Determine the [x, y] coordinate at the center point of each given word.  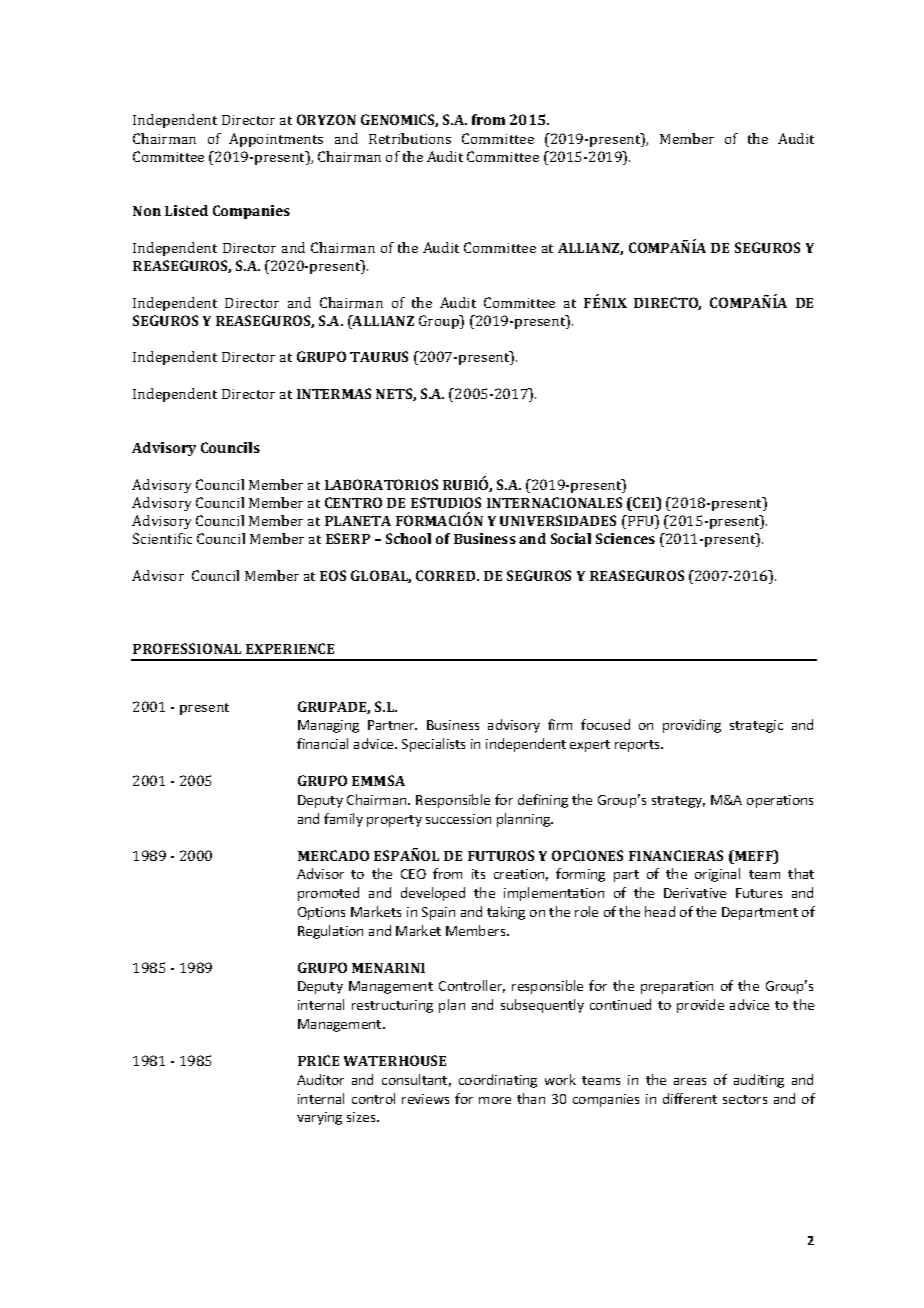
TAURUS [379, 356]
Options [321, 913]
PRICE [318, 1060]
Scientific [162, 538]
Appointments [276, 140]
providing [692, 726]
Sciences [625, 538]
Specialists [433, 745]
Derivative [695, 893]
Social [571, 538]
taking [506, 913]
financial [322, 743]
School [408, 538]
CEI [644, 504]
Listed [186, 210]
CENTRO [353, 502]
